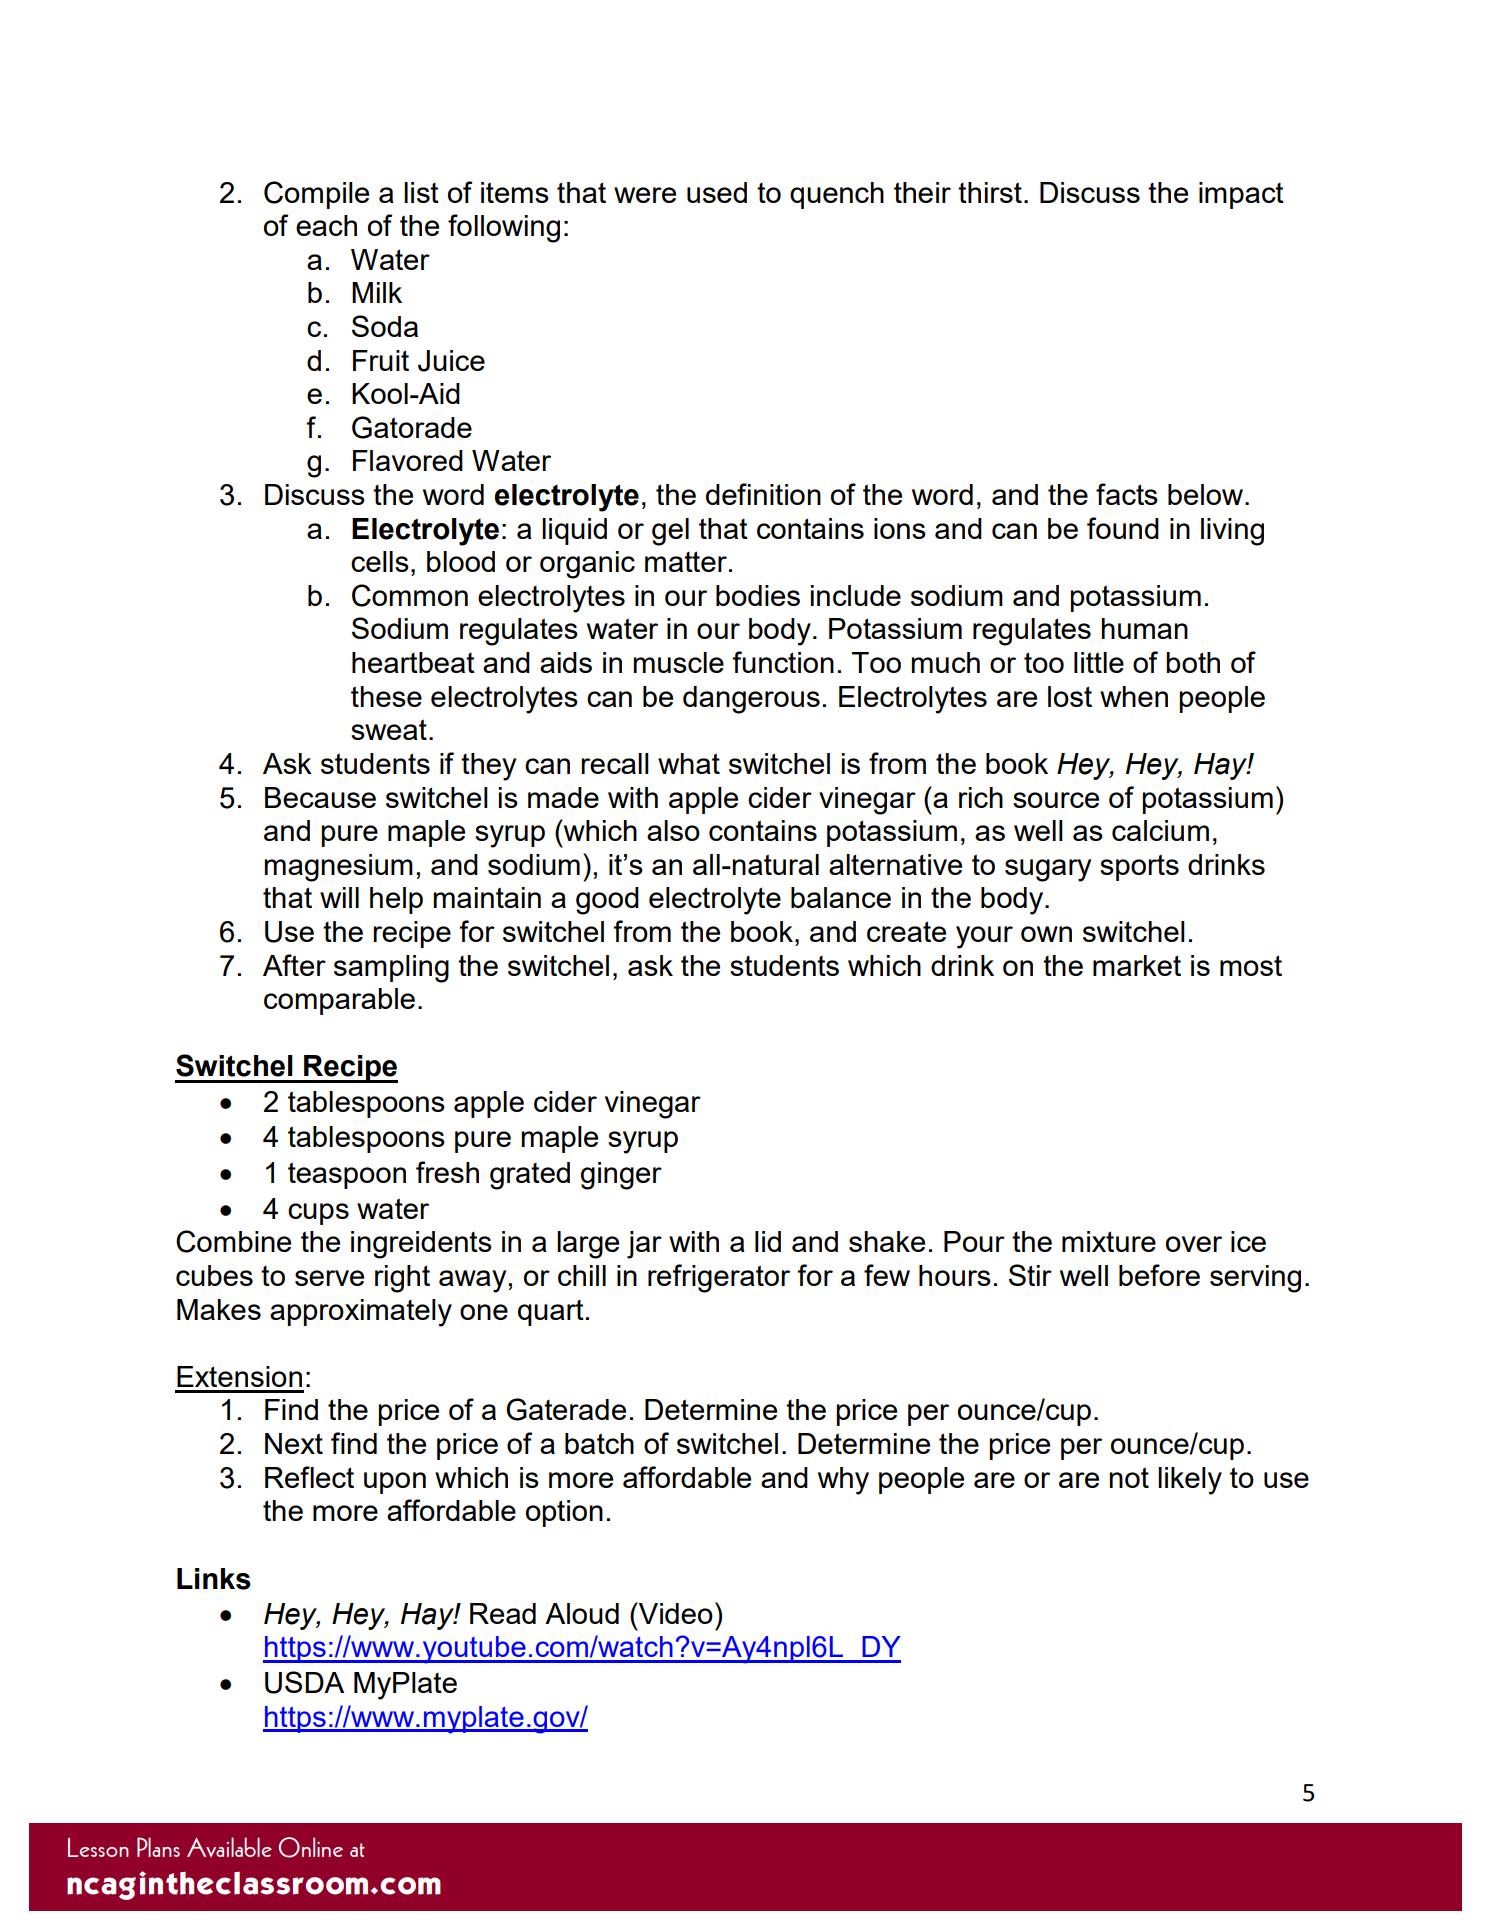  What do you see at coordinates (294, 965) in the screenshot?
I see `After` at bounding box center [294, 965].
